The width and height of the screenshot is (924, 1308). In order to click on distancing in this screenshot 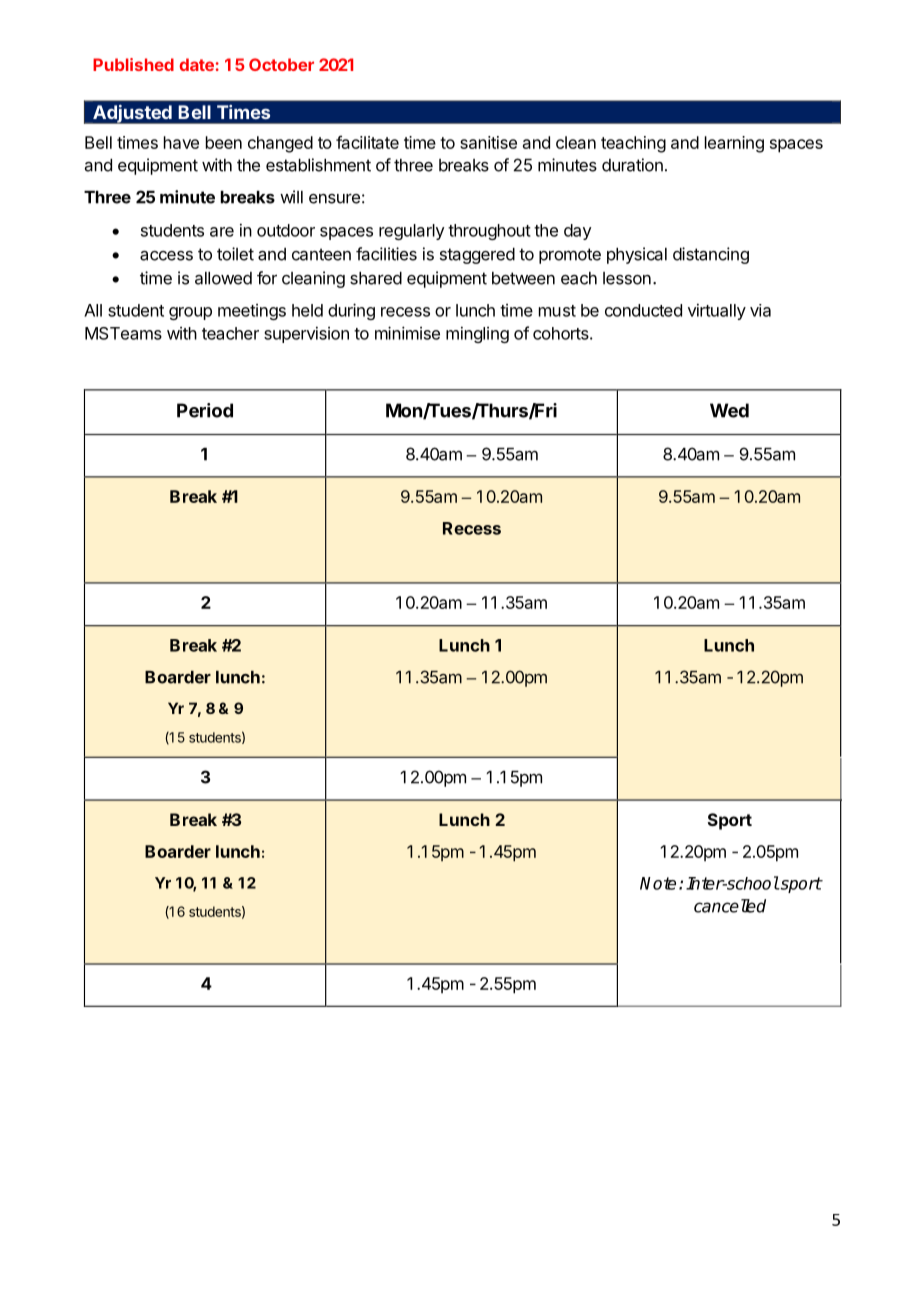, I will do `click(711, 255)`.
